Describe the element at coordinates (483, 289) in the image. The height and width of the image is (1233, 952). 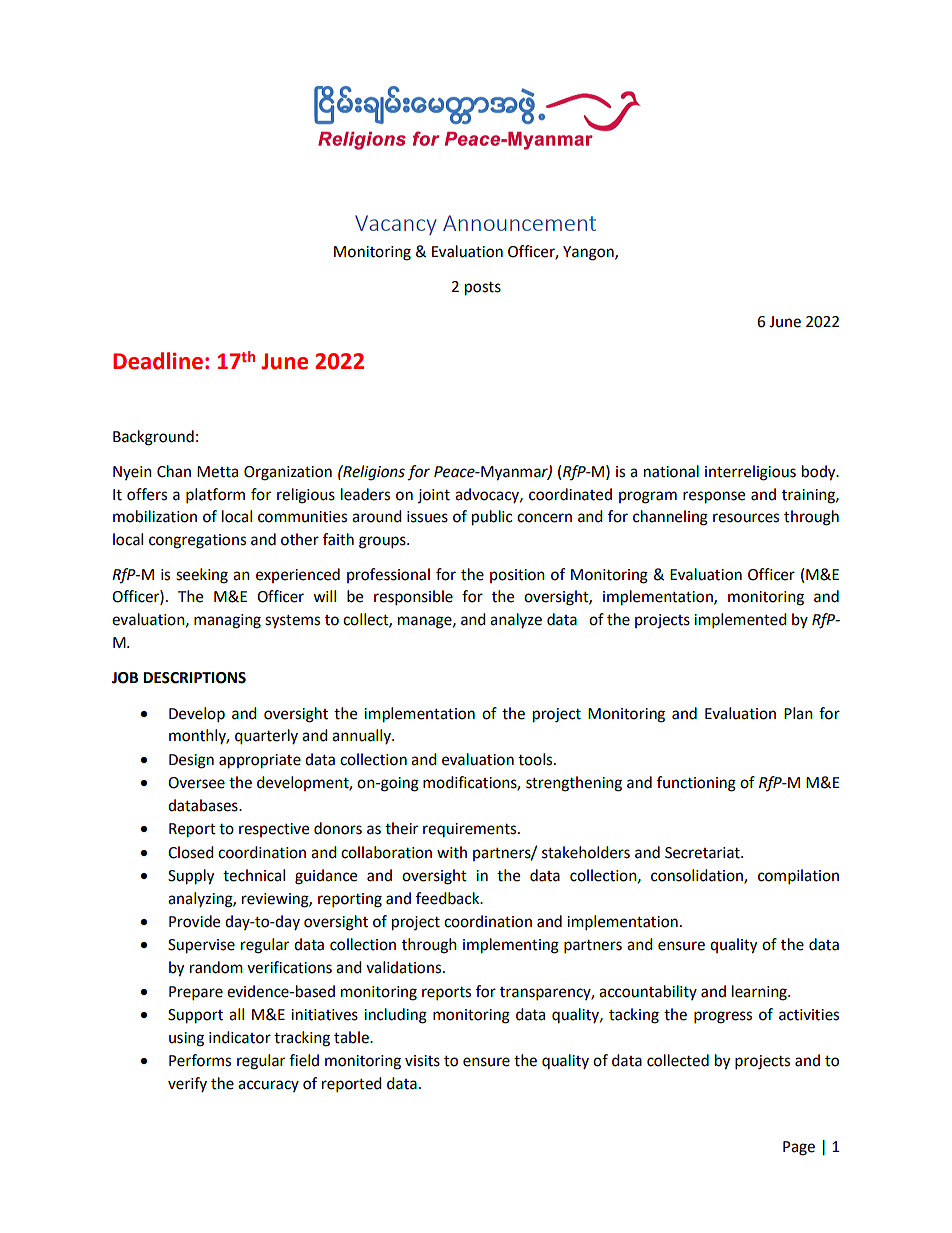
I see `posts` at that location.
